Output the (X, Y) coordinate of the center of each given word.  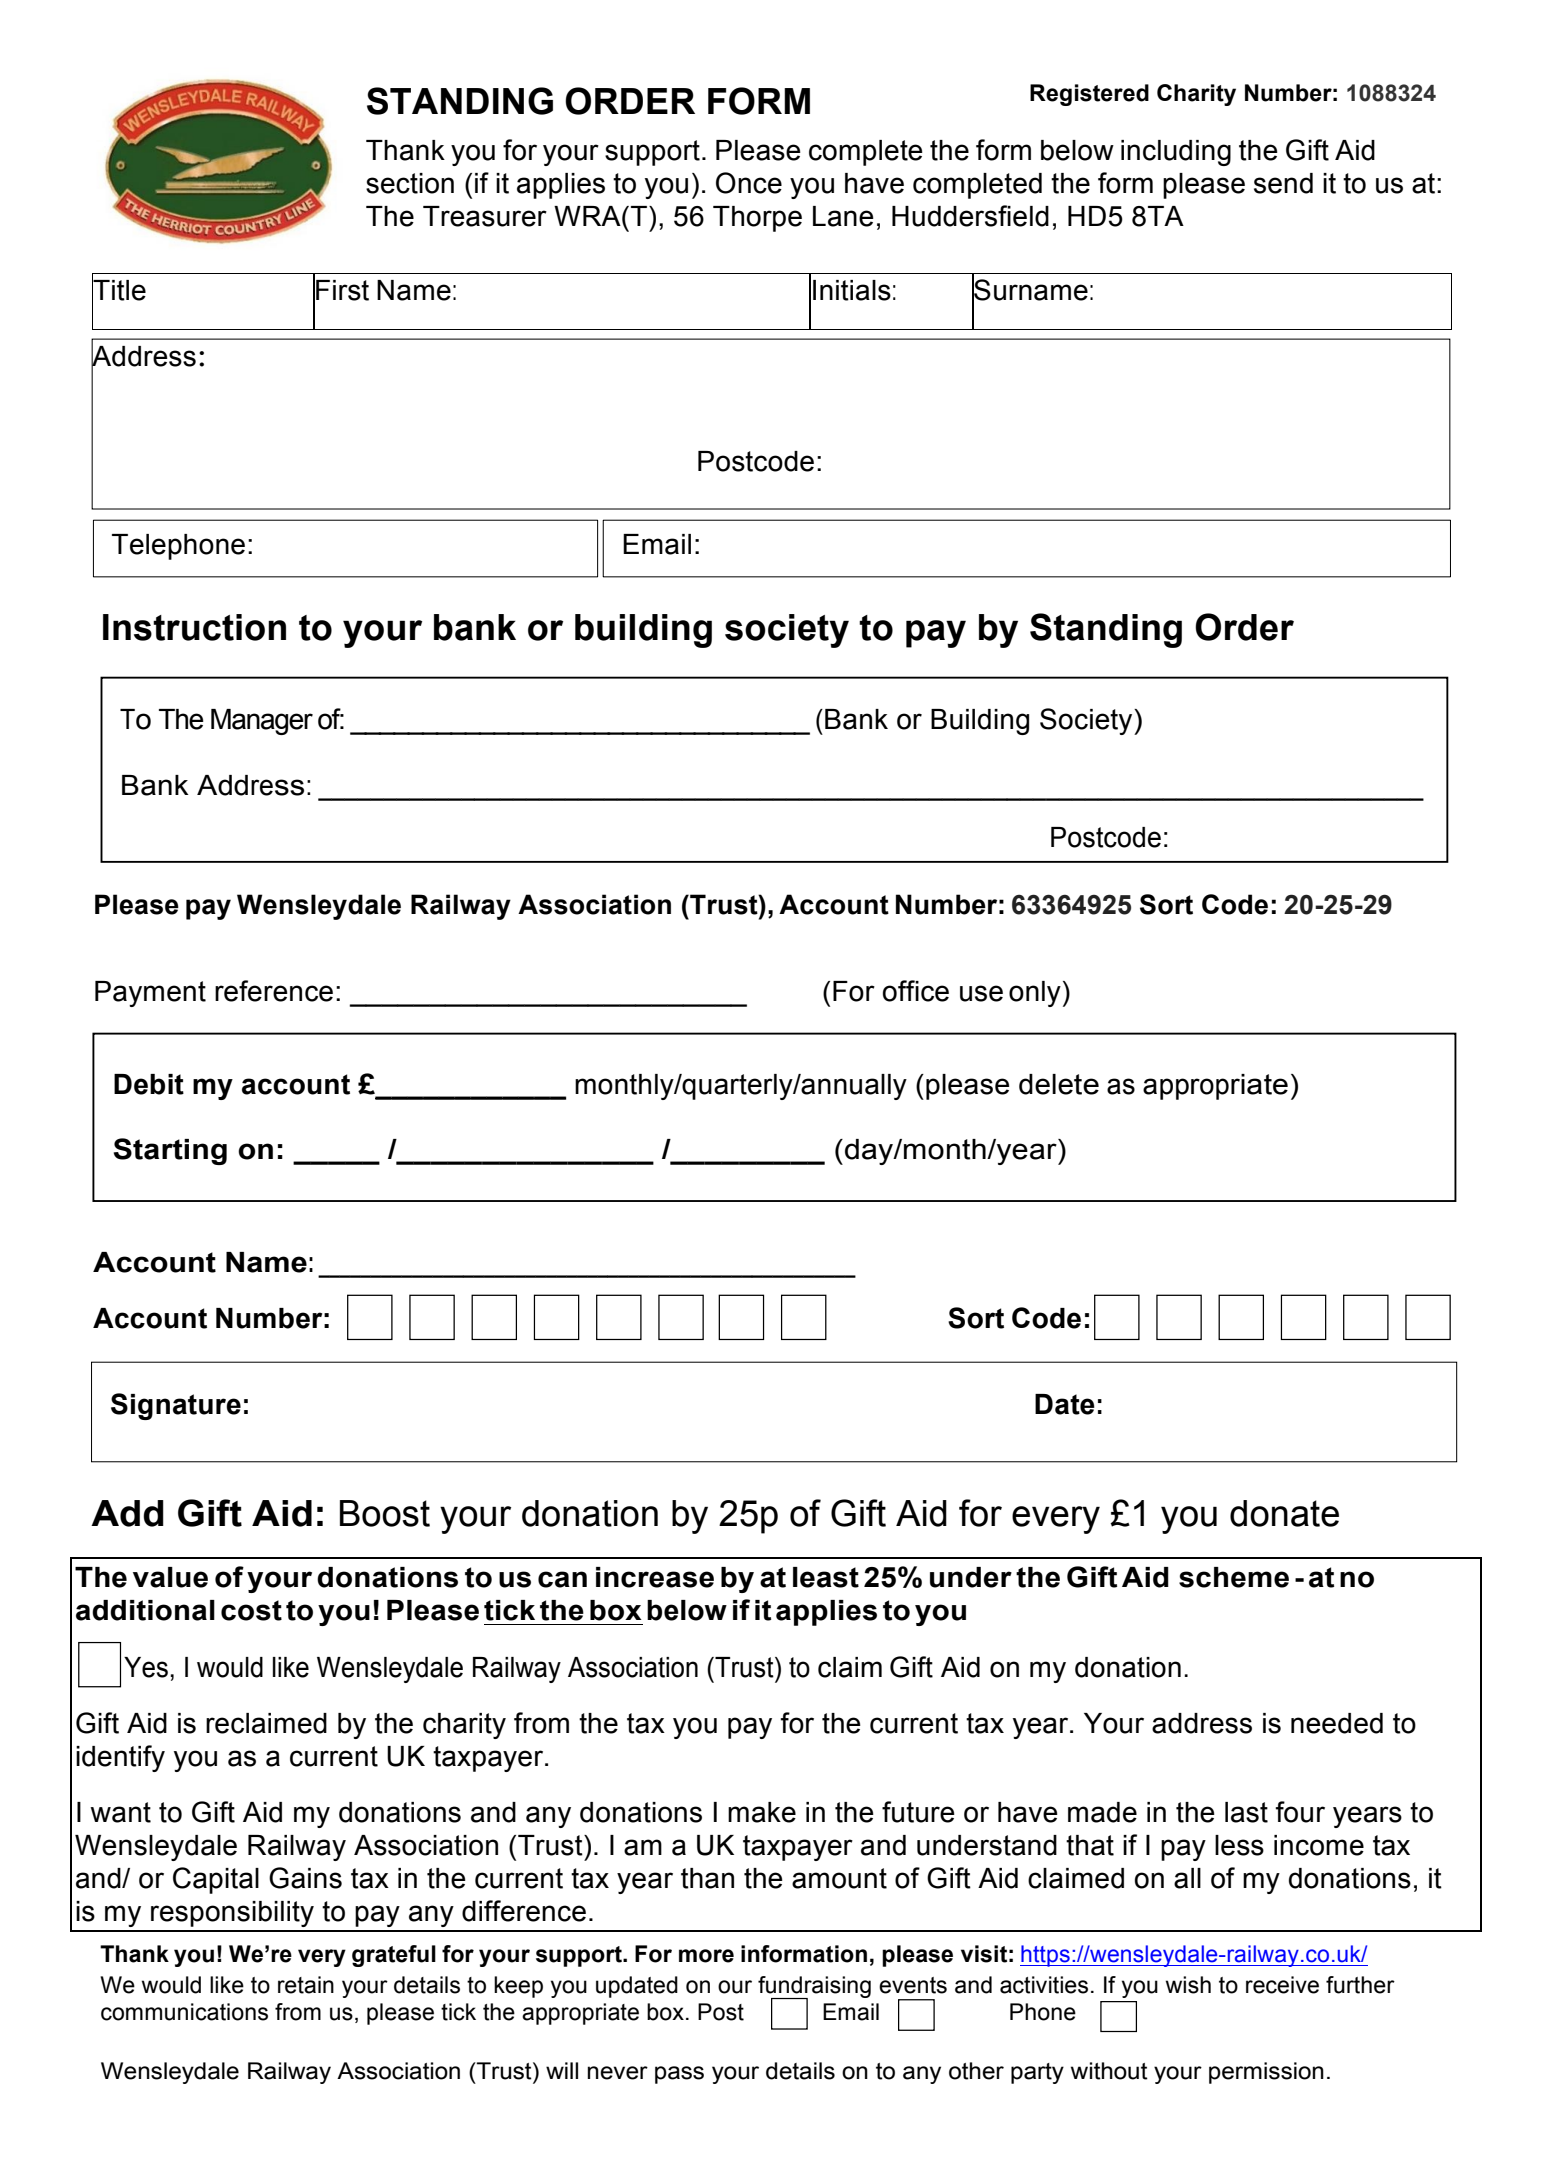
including (1176, 153)
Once (749, 183)
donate (1284, 1513)
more (706, 1956)
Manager (262, 722)
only (1035, 994)
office (916, 991)
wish (1188, 1985)
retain (306, 1985)
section (410, 183)
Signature (176, 1406)
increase (655, 1577)
